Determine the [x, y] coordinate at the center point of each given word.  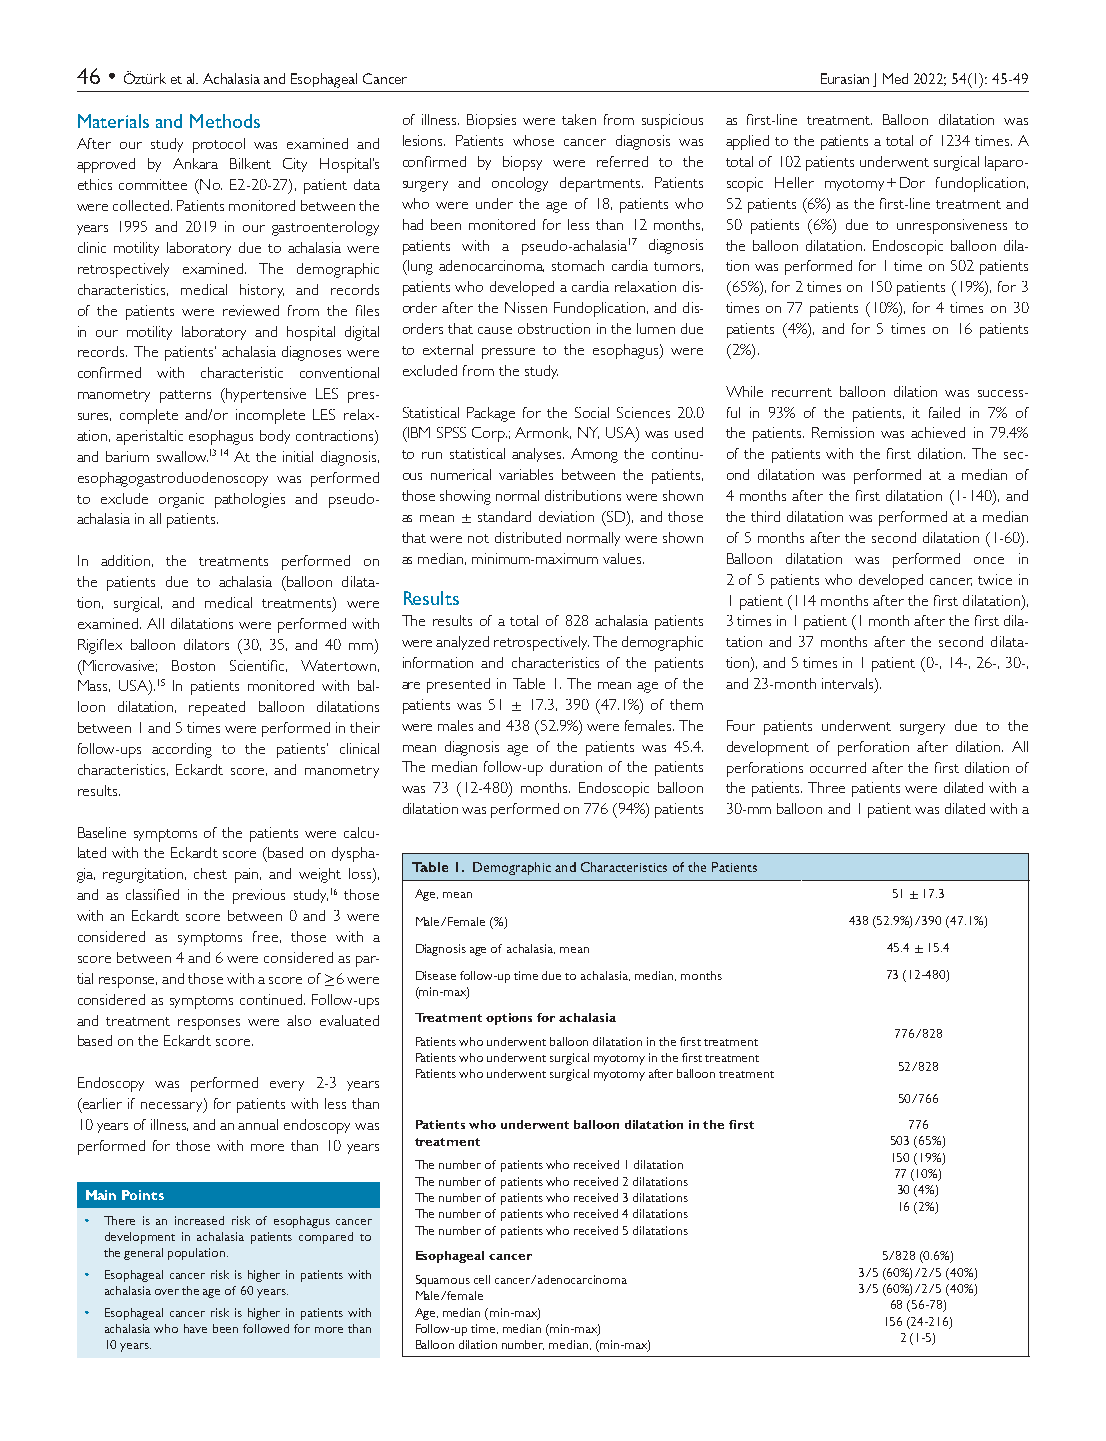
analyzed [462, 643]
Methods [225, 121]
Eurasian [845, 78]
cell [482, 1279]
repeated [217, 708]
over [167, 1292]
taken [579, 119]
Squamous [443, 1281]
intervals [847, 683]
